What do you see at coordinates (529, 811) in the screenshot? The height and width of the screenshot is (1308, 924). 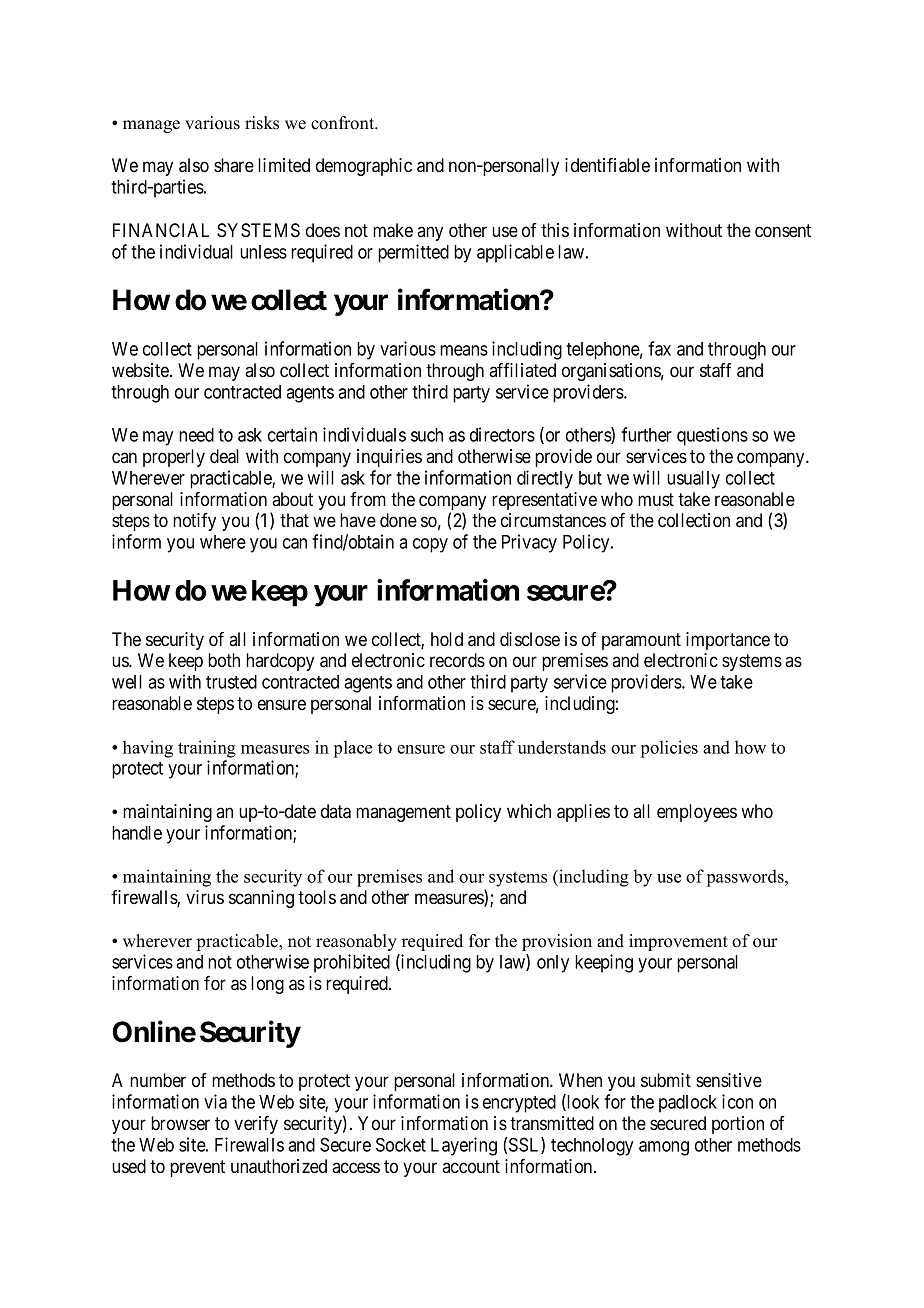 I see `which` at bounding box center [529, 811].
